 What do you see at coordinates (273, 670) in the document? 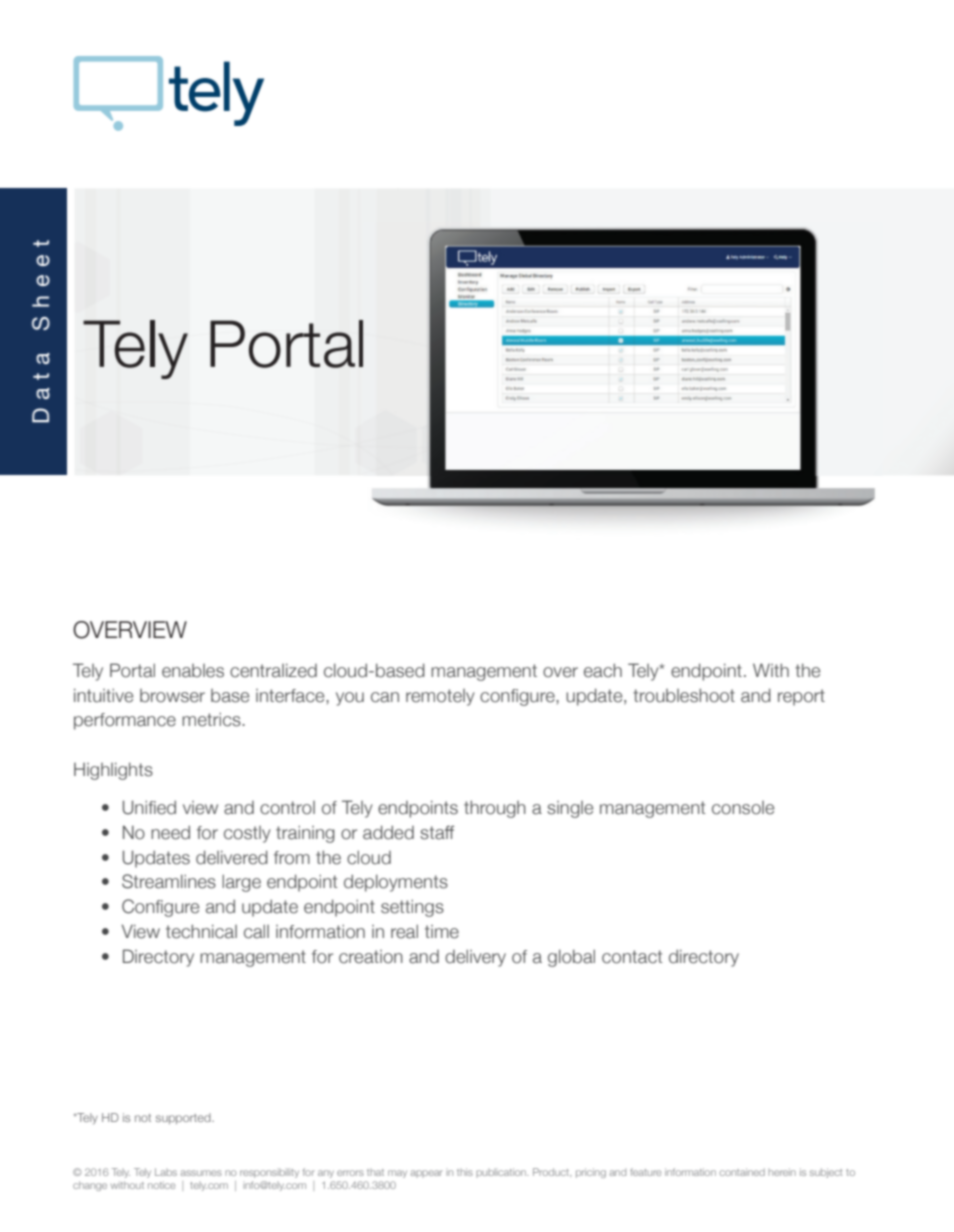
I see `centralized` at bounding box center [273, 670].
